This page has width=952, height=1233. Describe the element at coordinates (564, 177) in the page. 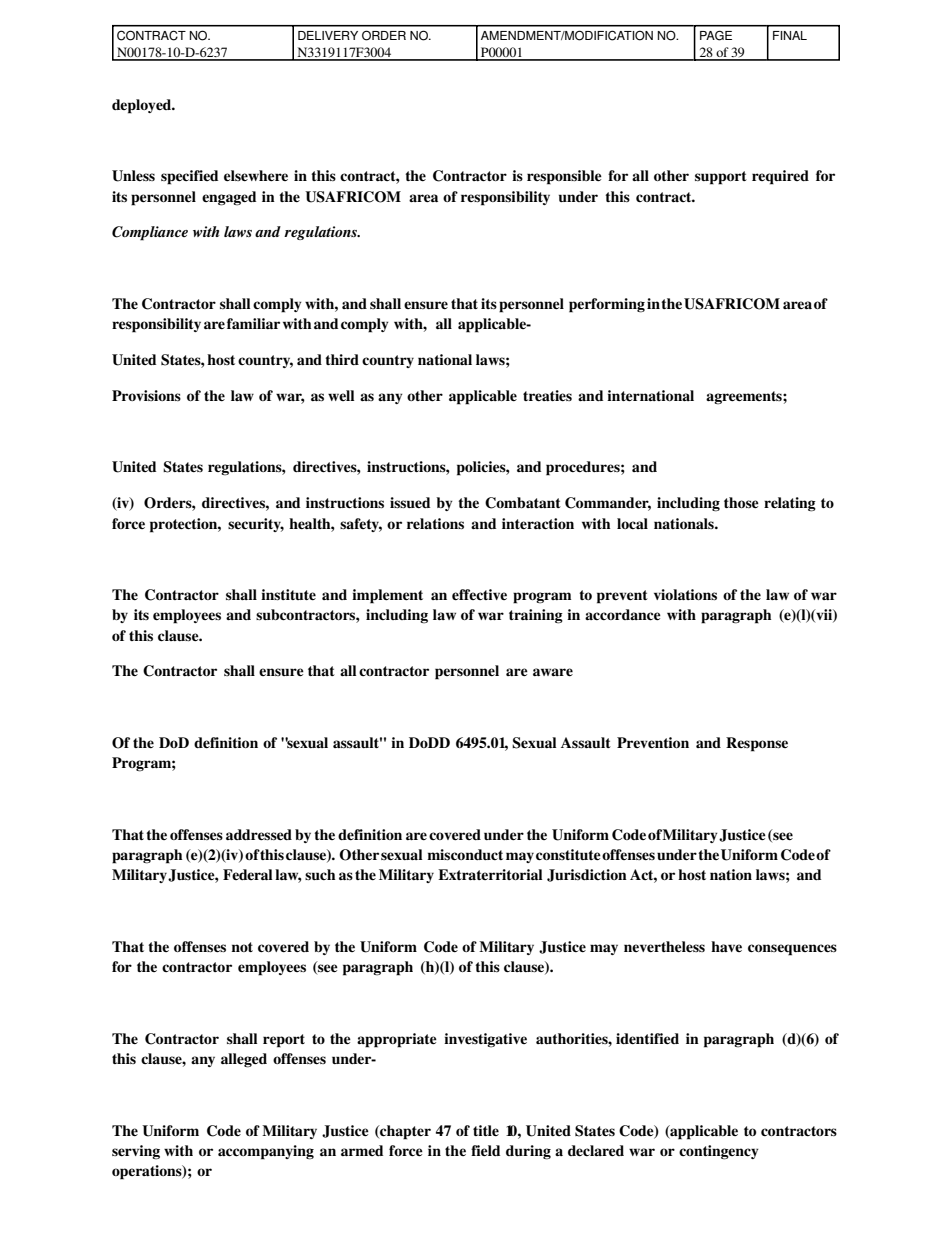

I see `responsible` at that location.
